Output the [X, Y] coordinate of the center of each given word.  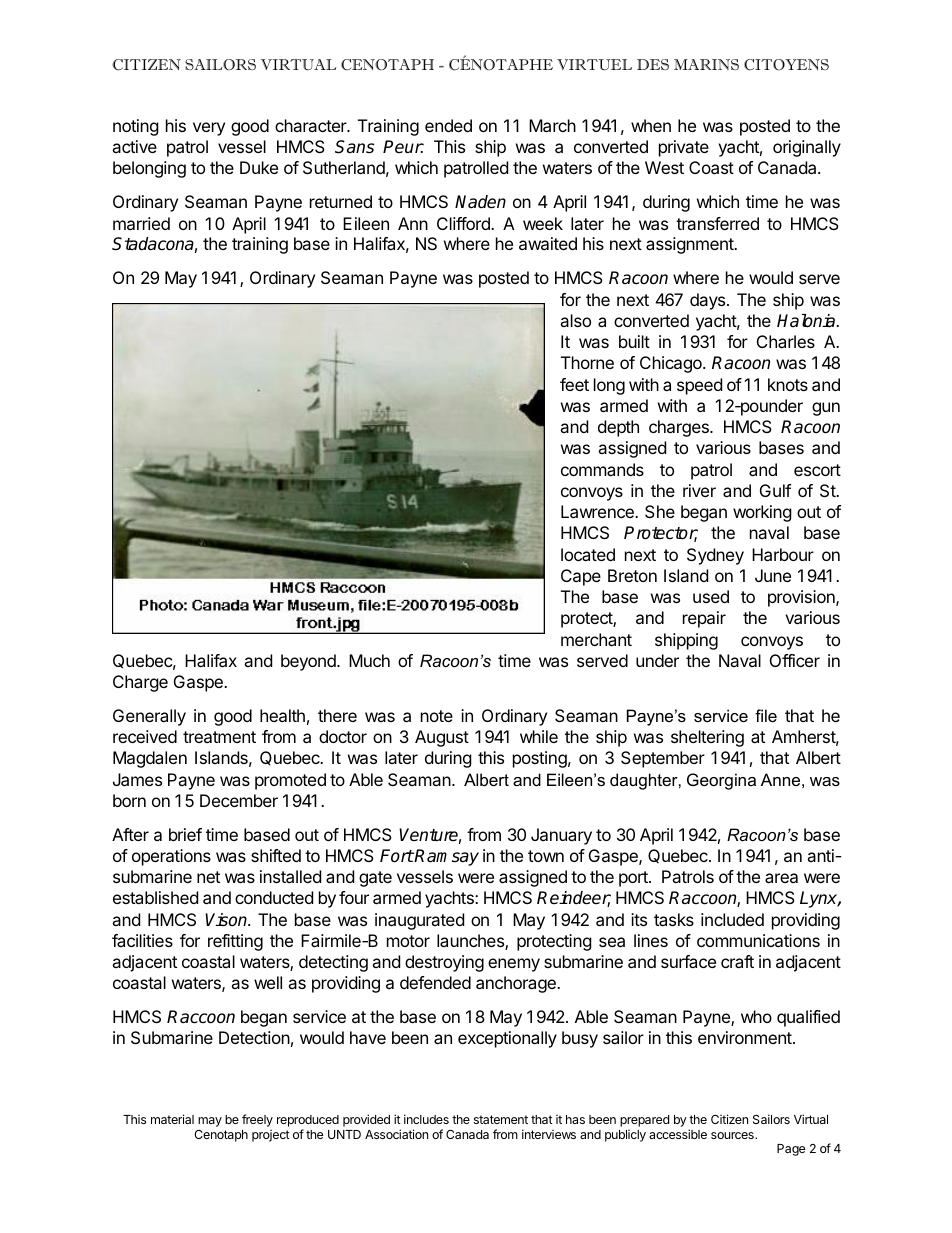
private [684, 148]
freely [257, 1120]
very [209, 129]
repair [704, 619]
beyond [309, 662]
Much [369, 660]
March [552, 125]
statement [501, 1119]
